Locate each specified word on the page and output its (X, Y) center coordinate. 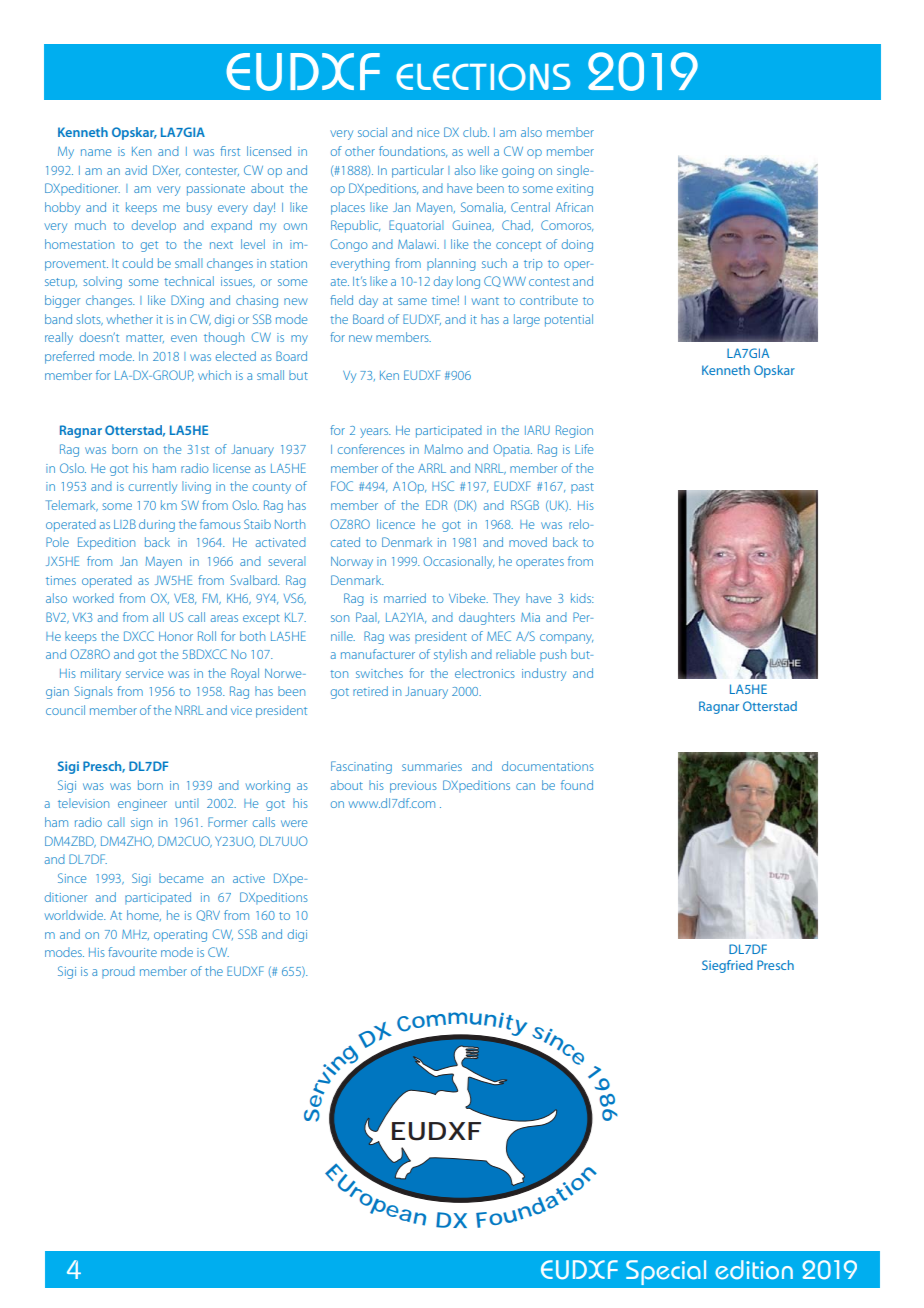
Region (574, 431)
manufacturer (378, 654)
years (375, 433)
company (566, 639)
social (372, 132)
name (96, 152)
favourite (132, 952)
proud (118, 972)
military (101, 674)
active (249, 878)
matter (145, 338)
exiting (575, 190)
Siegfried (727, 966)
